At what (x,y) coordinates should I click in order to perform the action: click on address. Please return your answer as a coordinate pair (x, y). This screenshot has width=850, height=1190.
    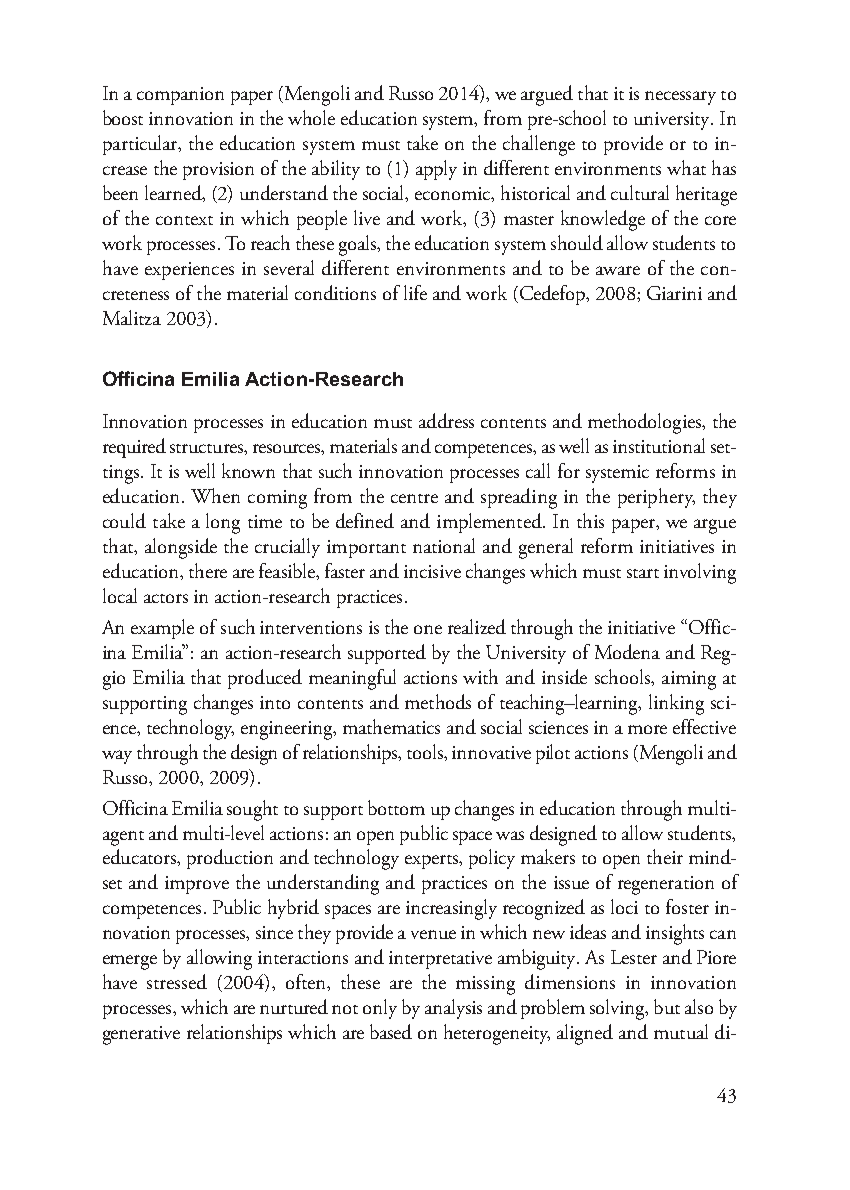
    Looking at the image, I should click on (446, 420).
